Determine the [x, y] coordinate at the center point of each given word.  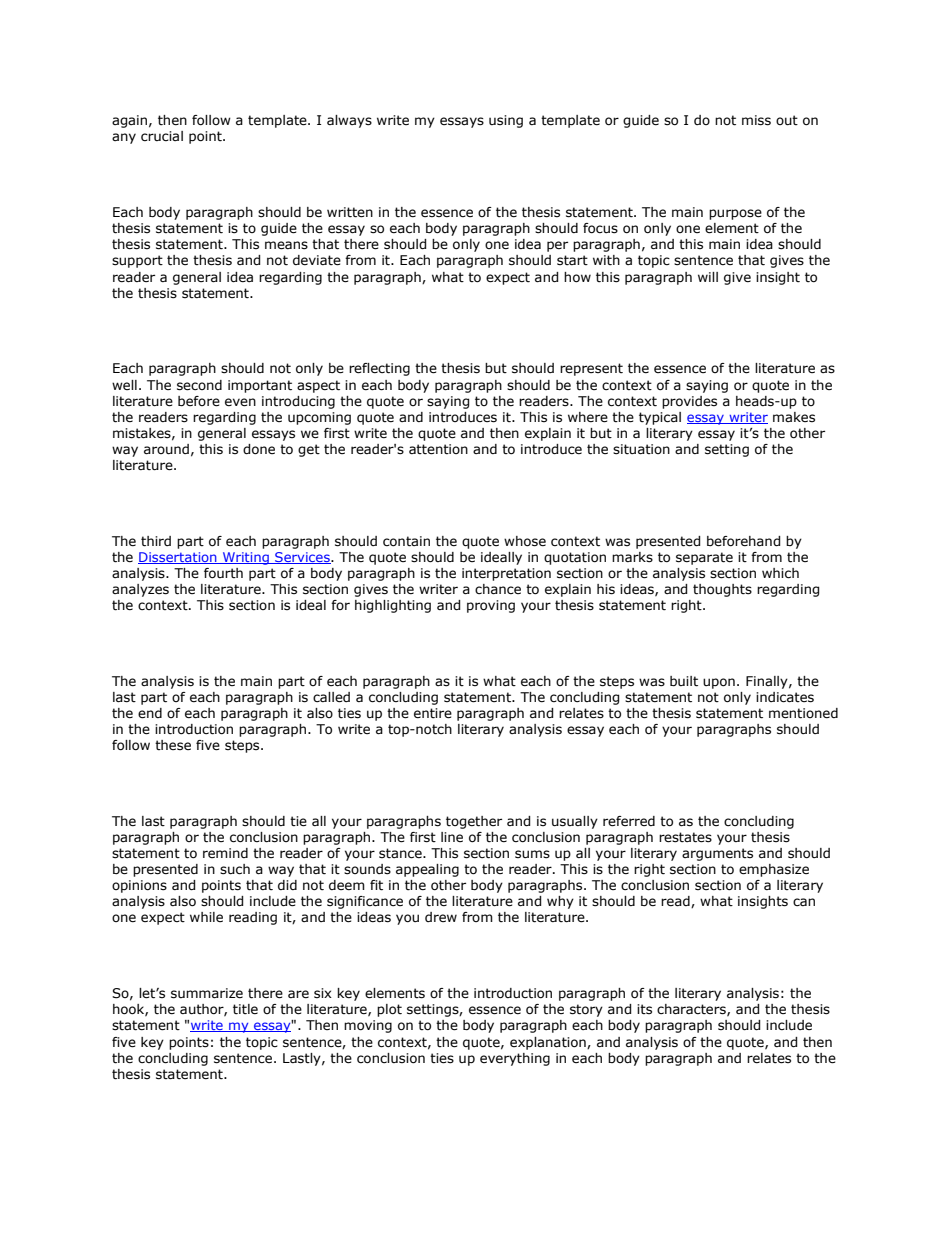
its [644, 1009]
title [245, 1009]
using [506, 121]
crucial [162, 136]
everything [515, 1059]
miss [756, 120]
